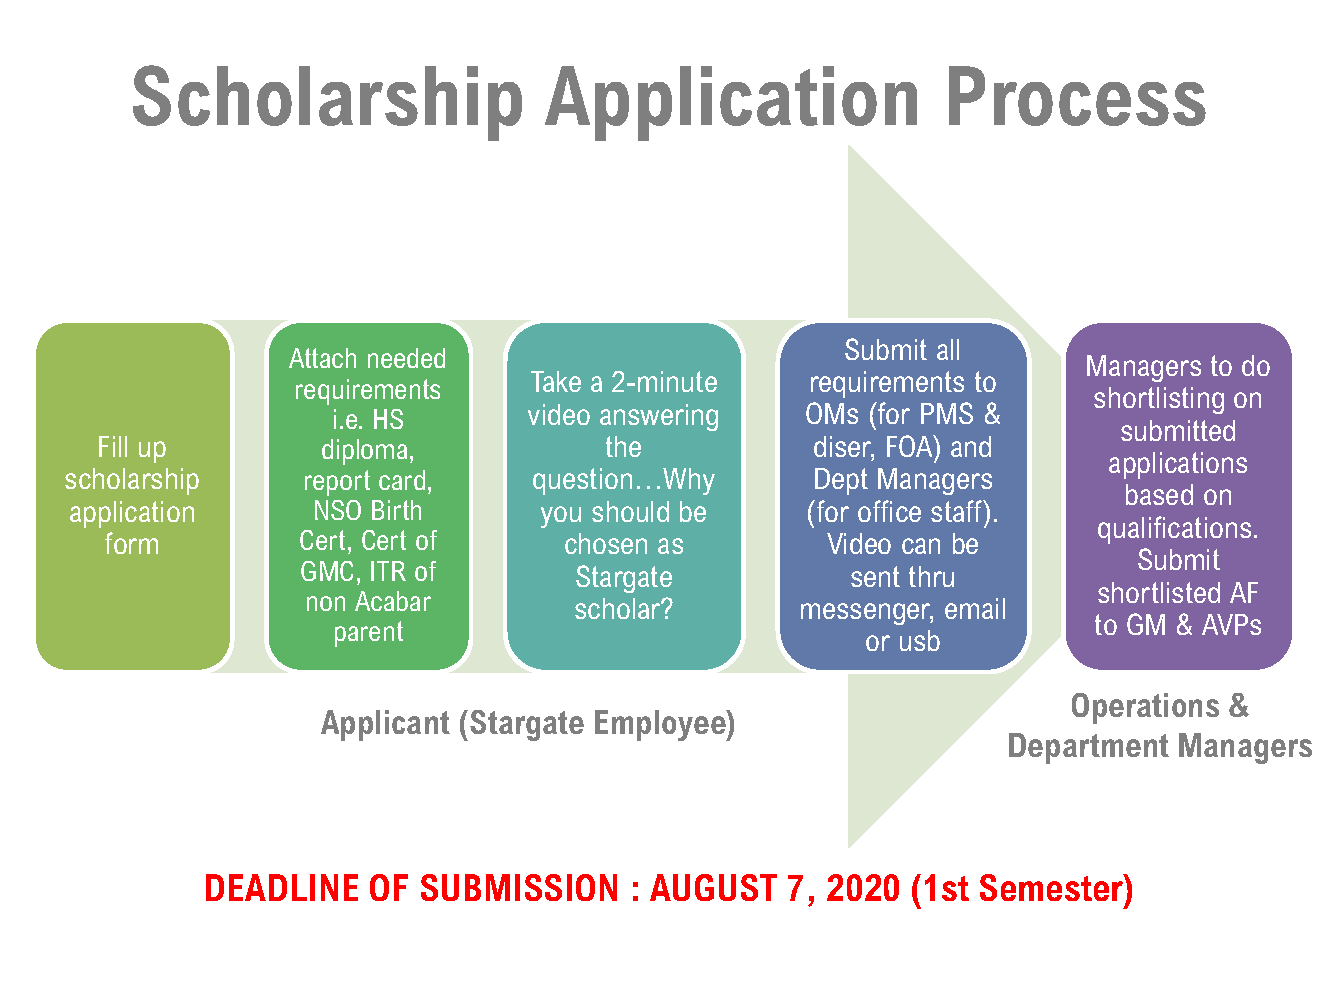 This screenshot has height=1004, width=1339. I want to click on Department, so click(1089, 748).
